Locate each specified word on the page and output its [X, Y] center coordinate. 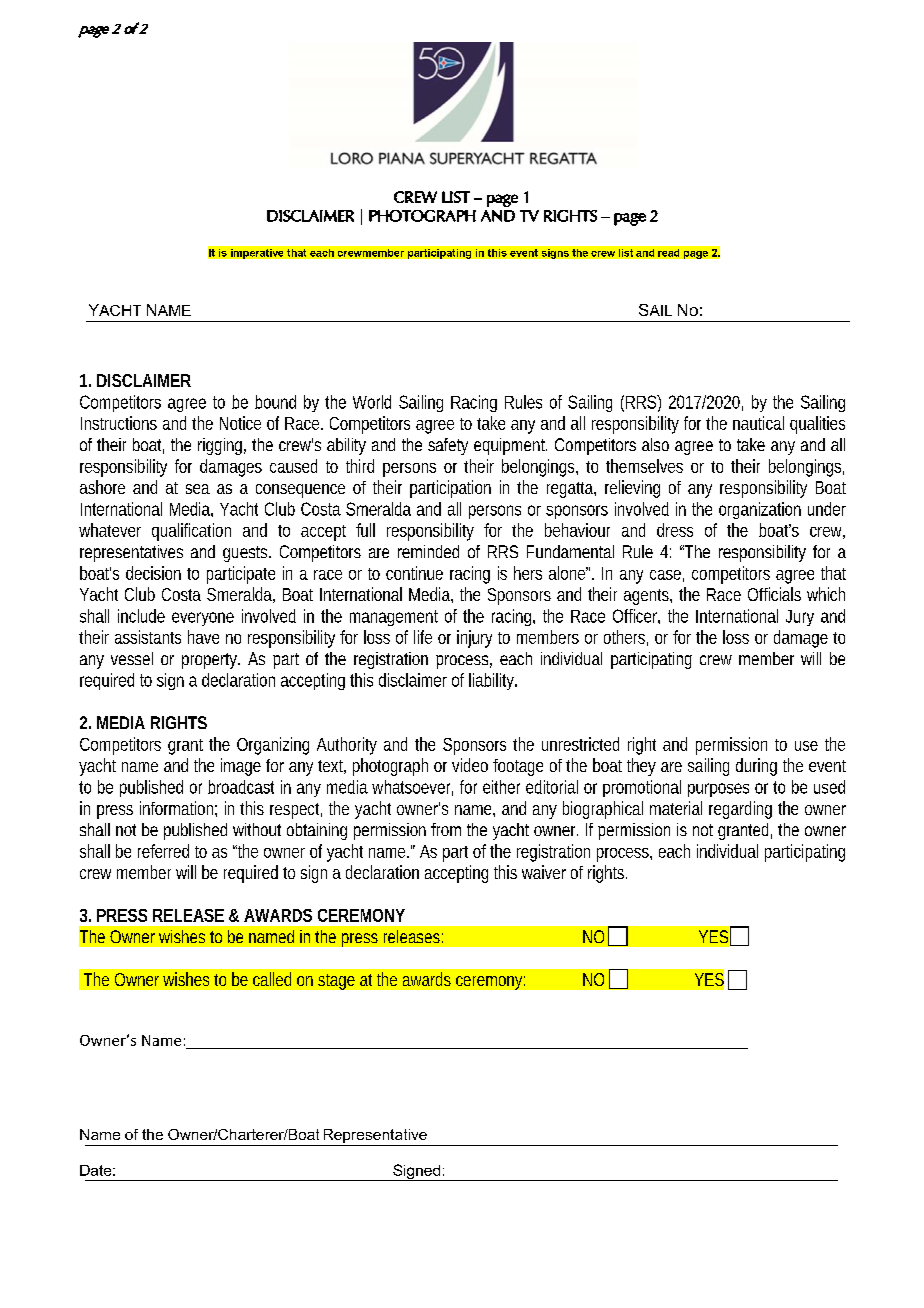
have [203, 637]
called [272, 979]
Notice [240, 423]
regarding [740, 810]
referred [163, 851]
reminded [428, 551]
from [446, 829]
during [756, 767]
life [423, 637]
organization [760, 510]
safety [448, 446]
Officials [774, 594]
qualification [191, 532]
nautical [758, 423]
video [470, 765]
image [241, 767]
